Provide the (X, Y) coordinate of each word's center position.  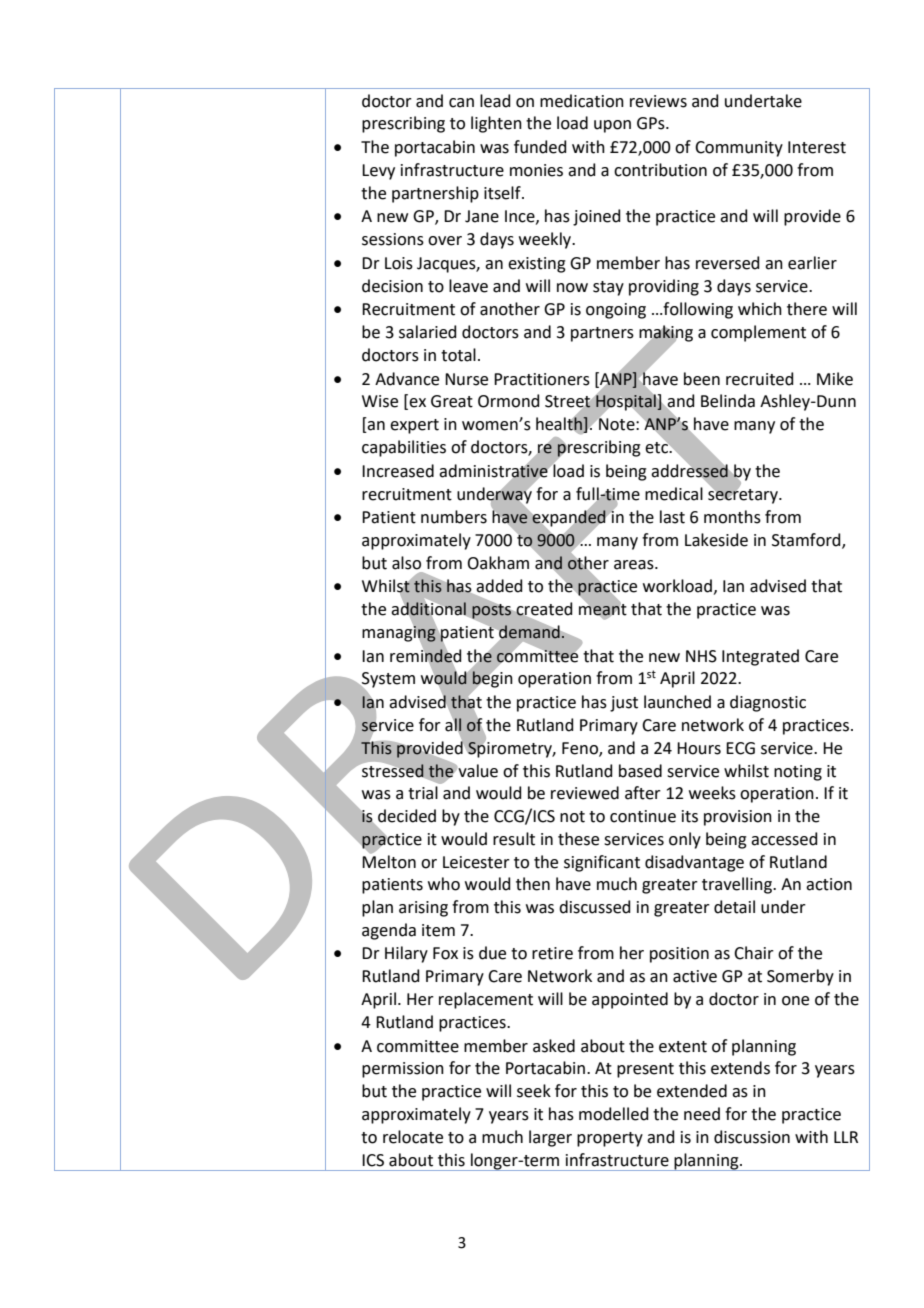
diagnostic (768, 703)
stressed (393, 770)
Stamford (807, 541)
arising (423, 909)
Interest (817, 147)
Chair (754, 953)
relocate (413, 1137)
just (624, 704)
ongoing (616, 311)
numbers (454, 517)
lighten (496, 124)
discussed (595, 907)
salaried (428, 332)
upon (612, 126)
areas (635, 565)
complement (758, 333)
